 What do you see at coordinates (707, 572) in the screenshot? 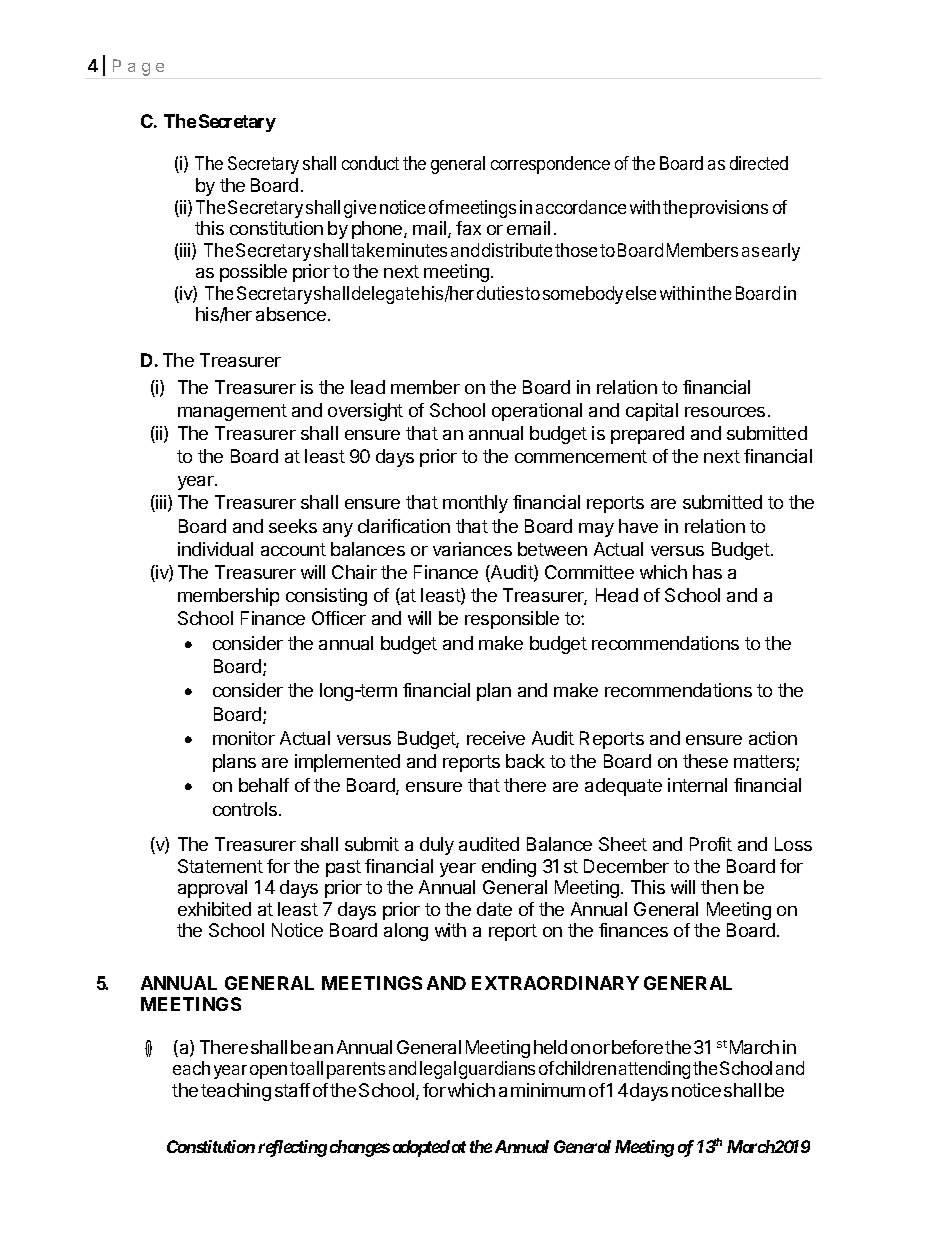
I see `has` at bounding box center [707, 572].
